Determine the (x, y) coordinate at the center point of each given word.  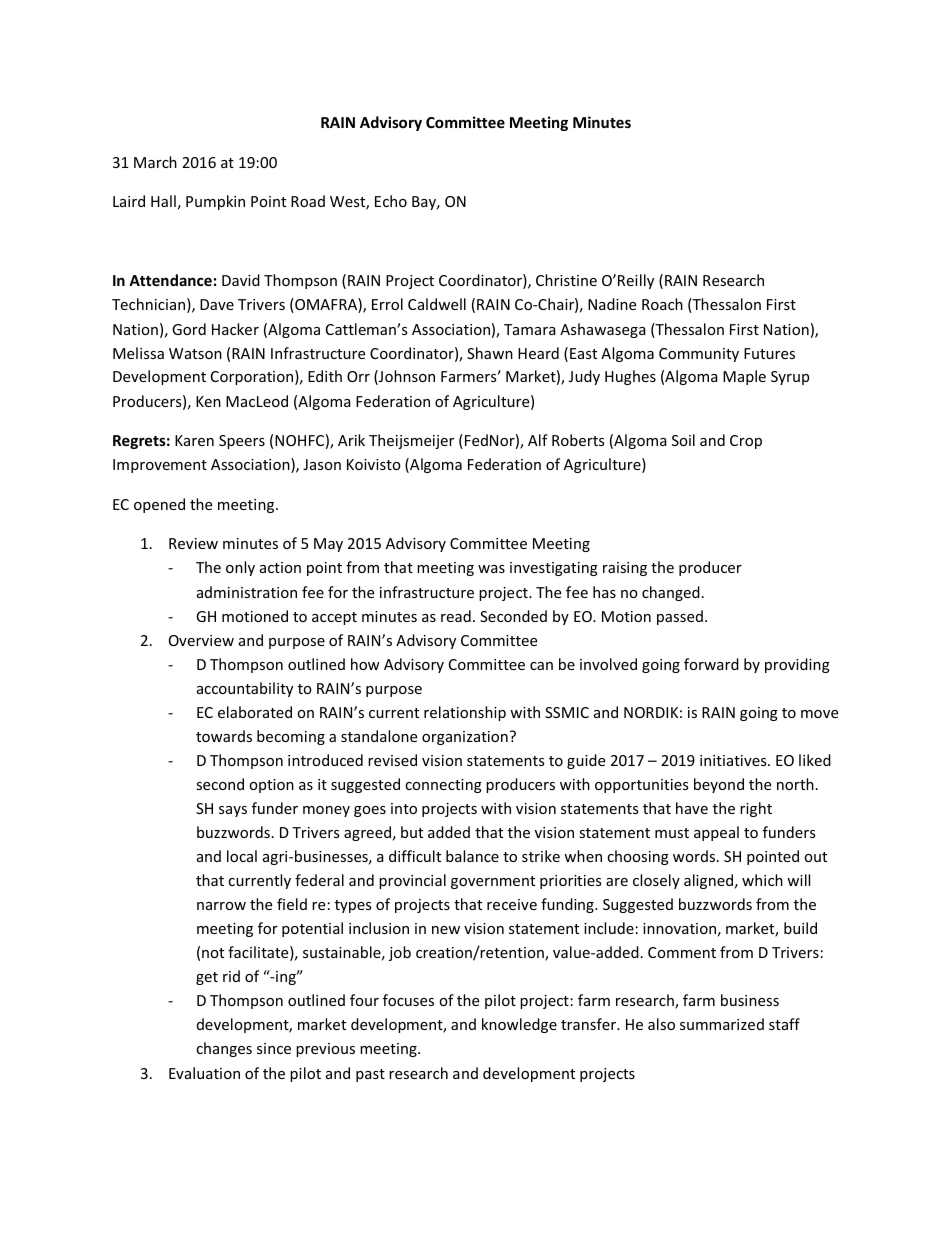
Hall (163, 201)
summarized (722, 1024)
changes (224, 1049)
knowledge (519, 1025)
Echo (391, 201)
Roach (662, 304)
